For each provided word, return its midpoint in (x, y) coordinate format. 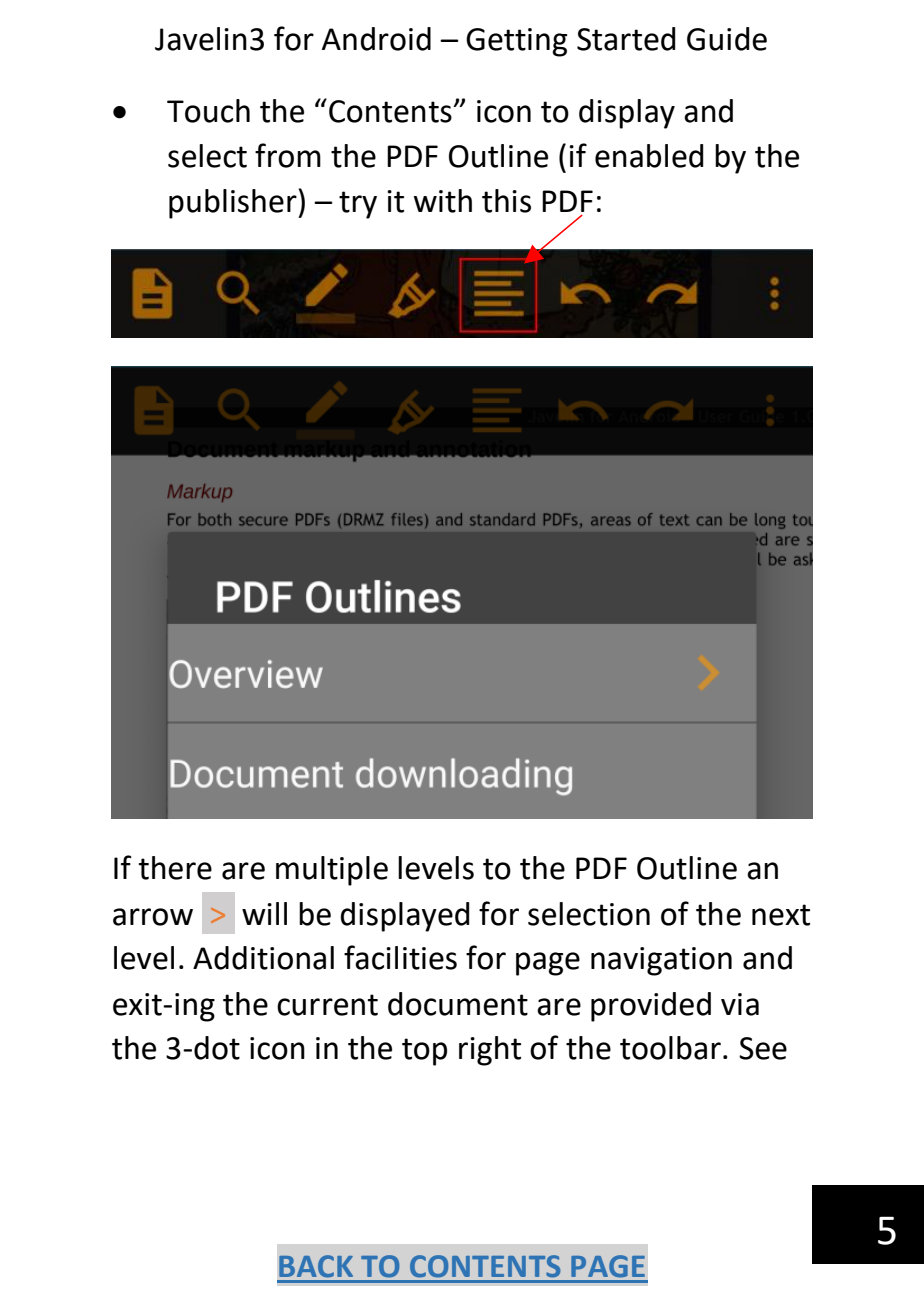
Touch (208, 111)
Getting (516, 42)
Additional (263, 958)
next (781, 915)
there (175, 868)
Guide (727, 39)
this (506, 201)
